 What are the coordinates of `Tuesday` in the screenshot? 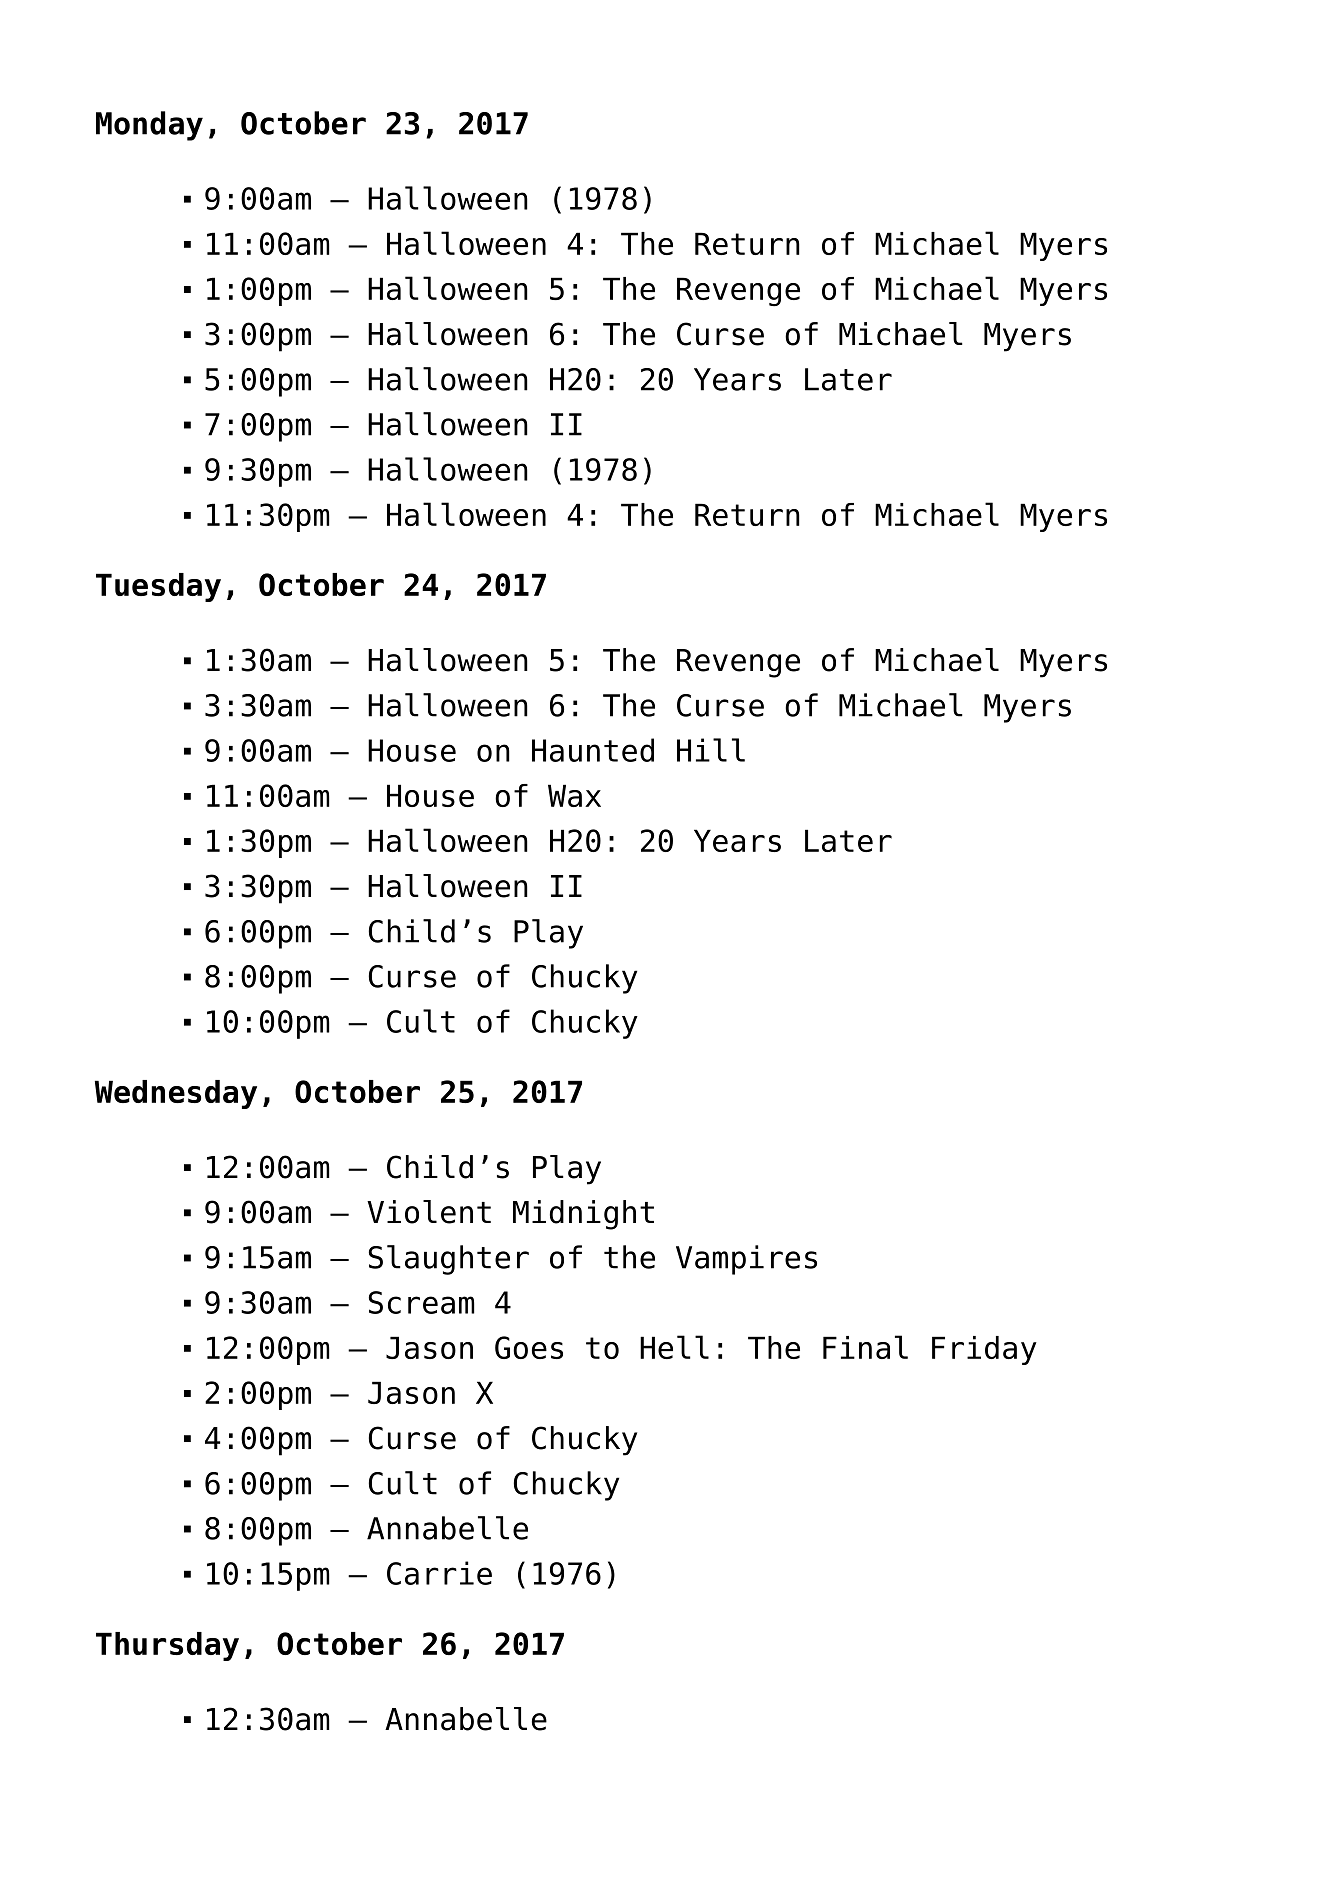 It's located at (158, 587).
